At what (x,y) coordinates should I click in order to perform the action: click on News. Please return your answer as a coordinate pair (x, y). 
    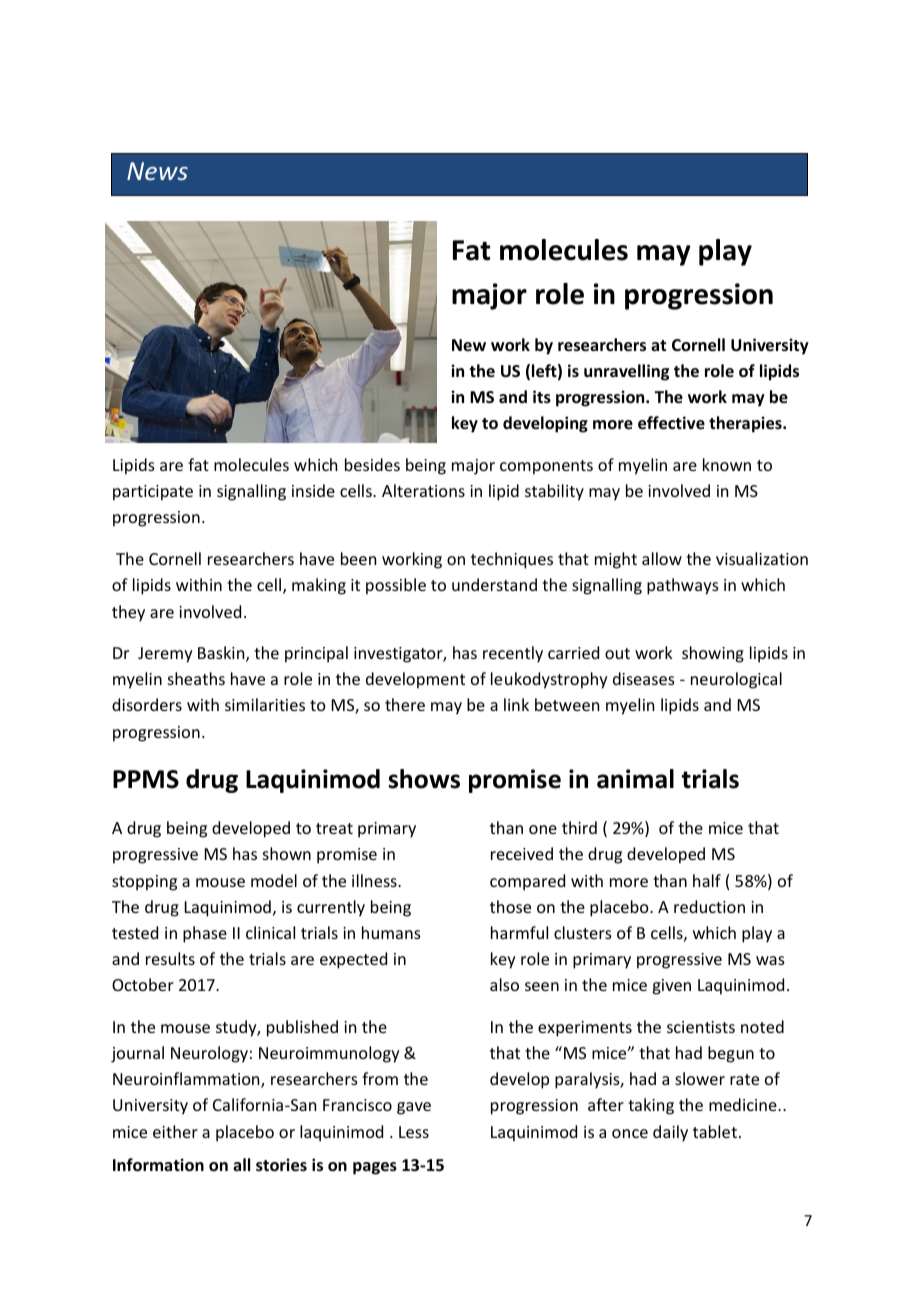
    Looking at the image, I should click on (157, 171).
